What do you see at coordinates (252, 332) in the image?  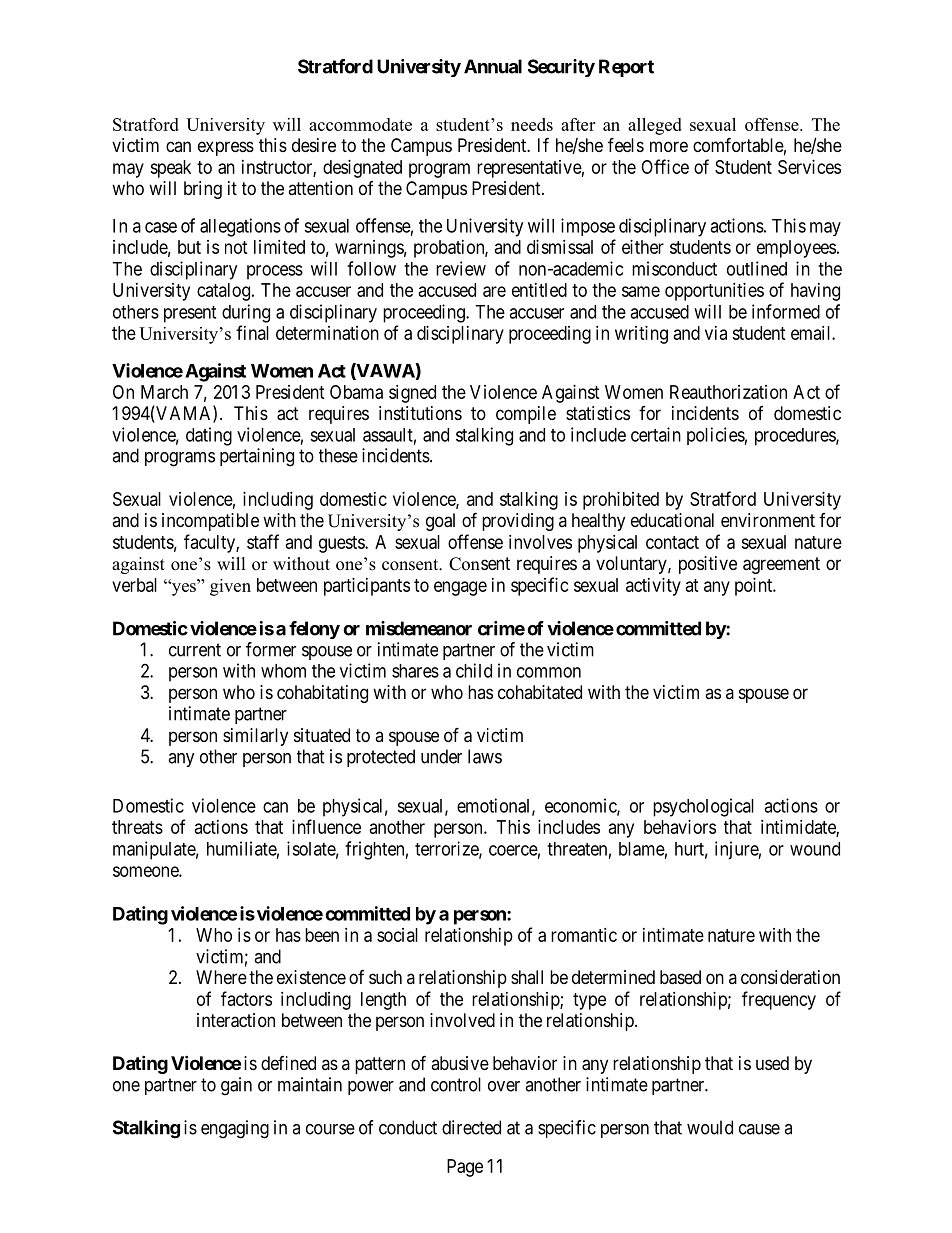 I see `final` at bounding box center [252, 332].
